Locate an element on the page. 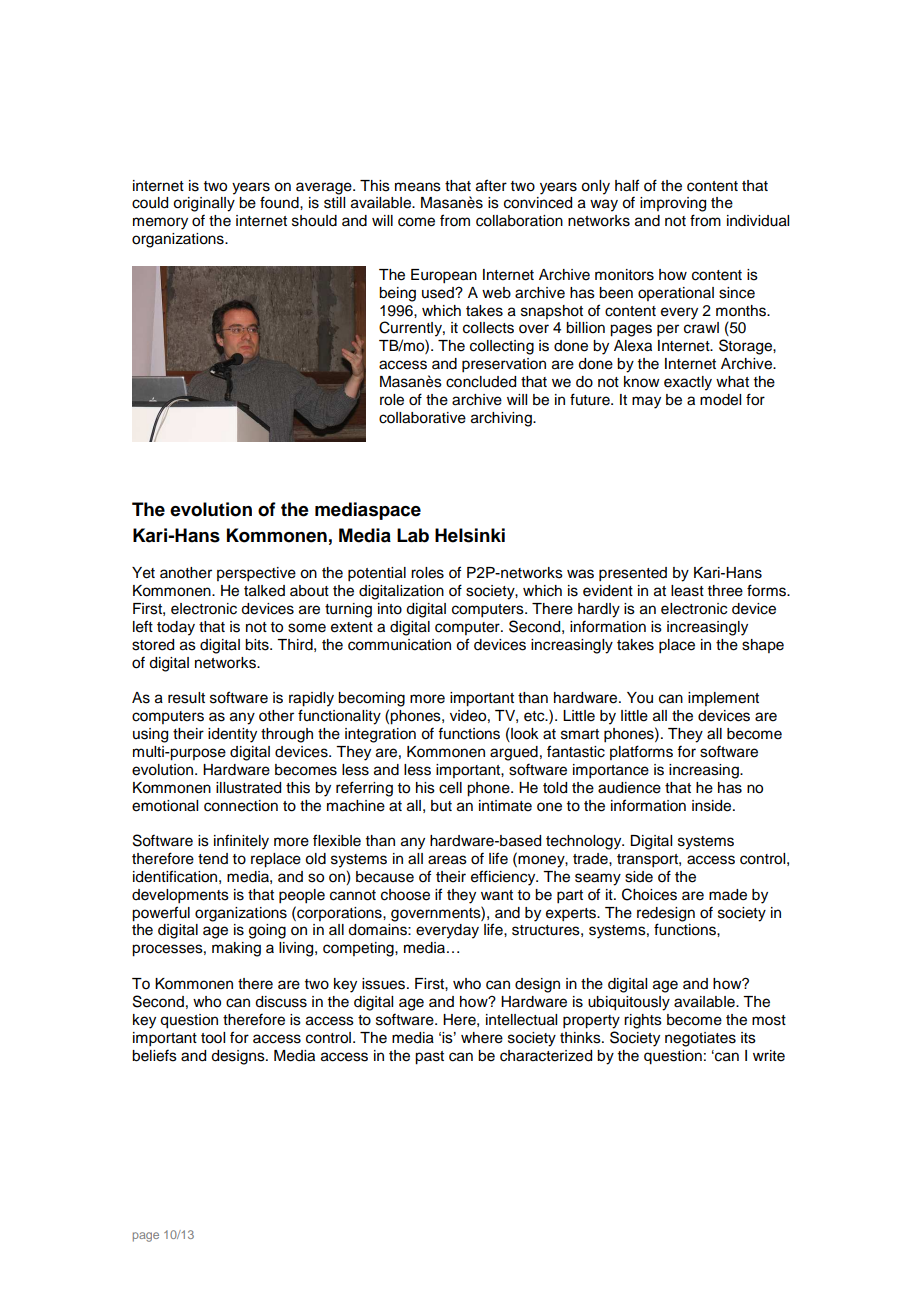 The width and height of the page is (924, 1308). negotiates is located at coordinates (700, 1039).
